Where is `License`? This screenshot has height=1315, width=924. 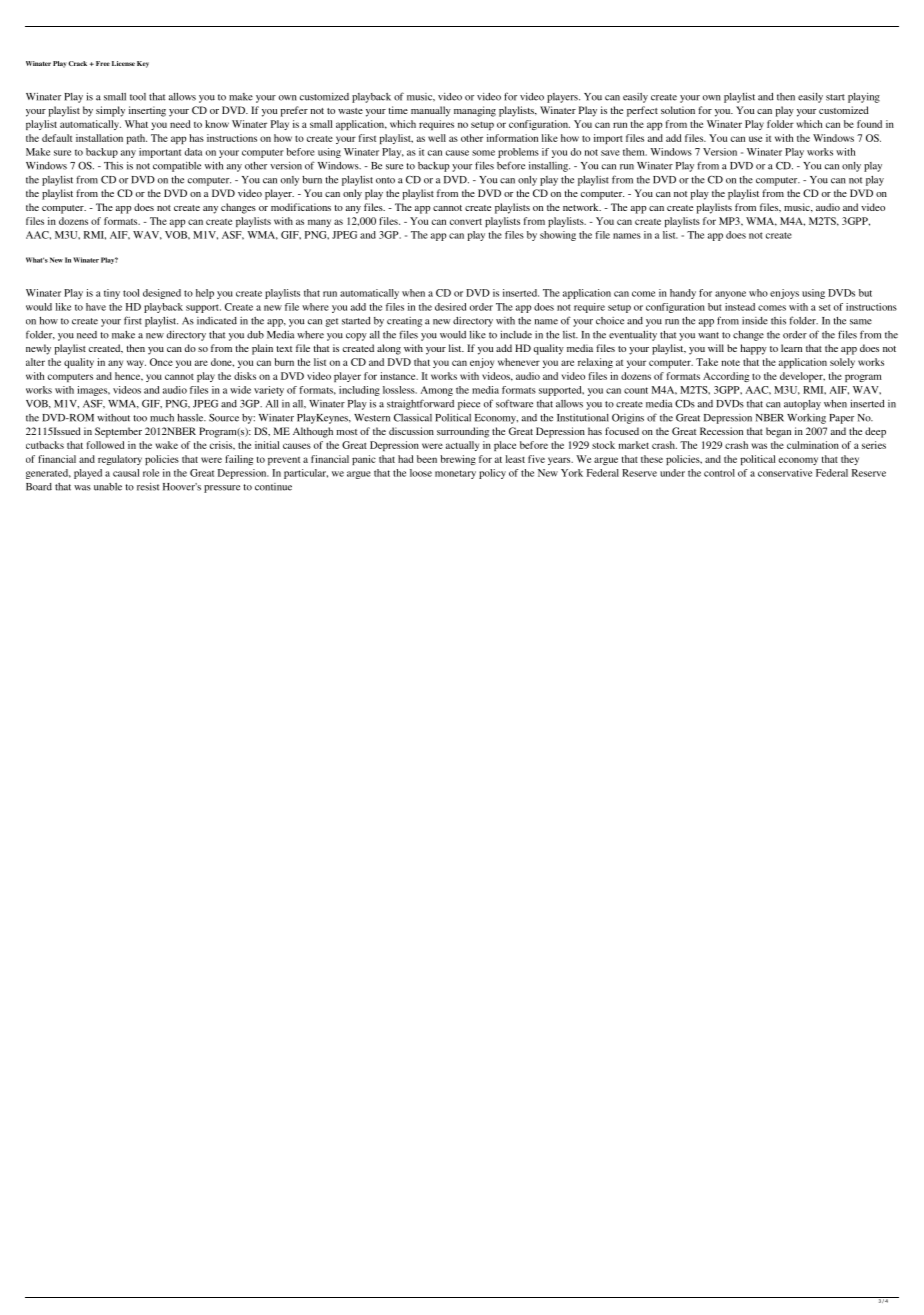
License is located at coordinates (123, 63).
